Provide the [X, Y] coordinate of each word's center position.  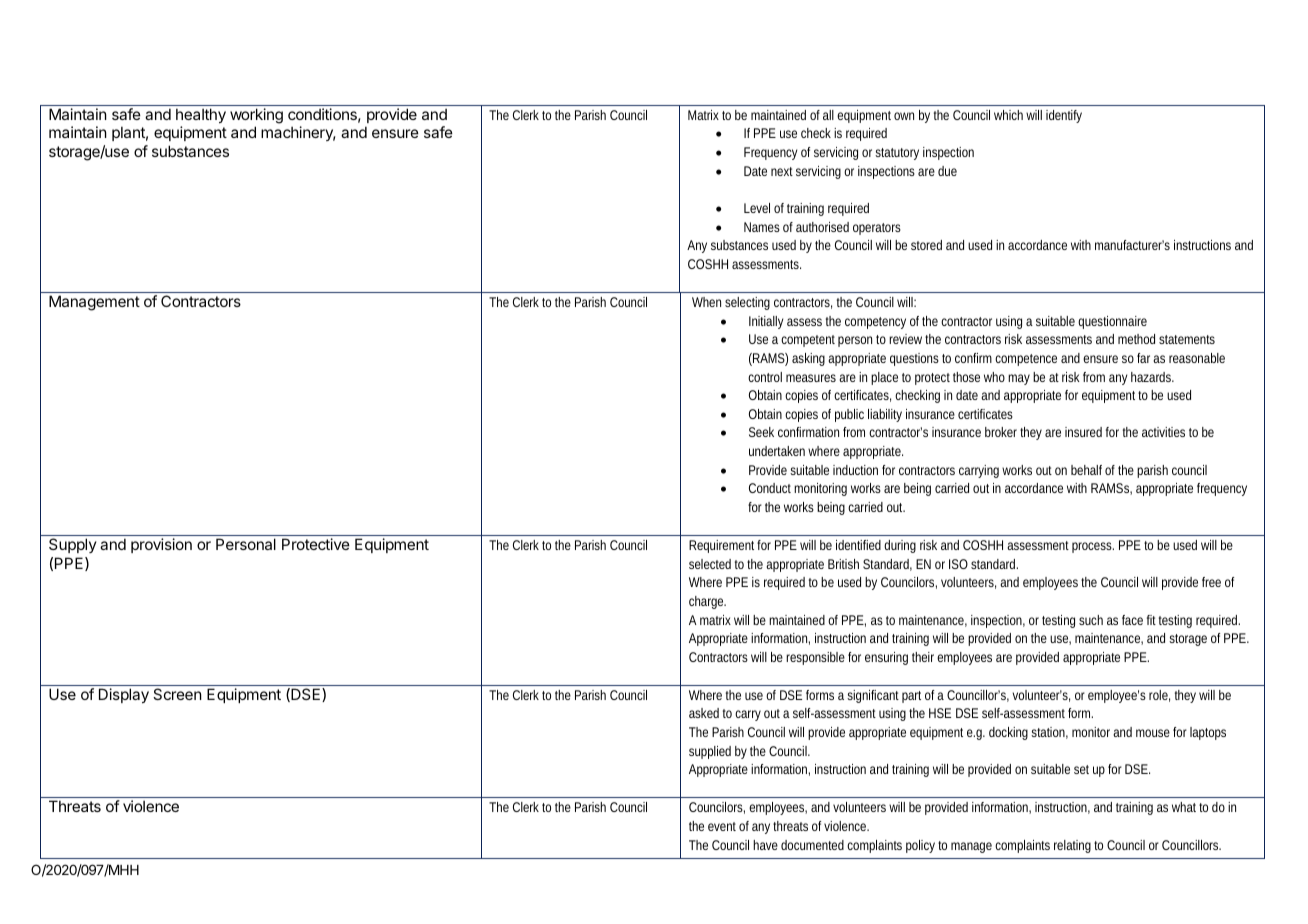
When [706, 302]
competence [1026, 360]
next [782, 171]
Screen [177, 694]
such [1091, 620]
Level [757, 208]
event [722, 826]
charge [707, 602]
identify [1064, 116]
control [765, 377]
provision [161, 545]
